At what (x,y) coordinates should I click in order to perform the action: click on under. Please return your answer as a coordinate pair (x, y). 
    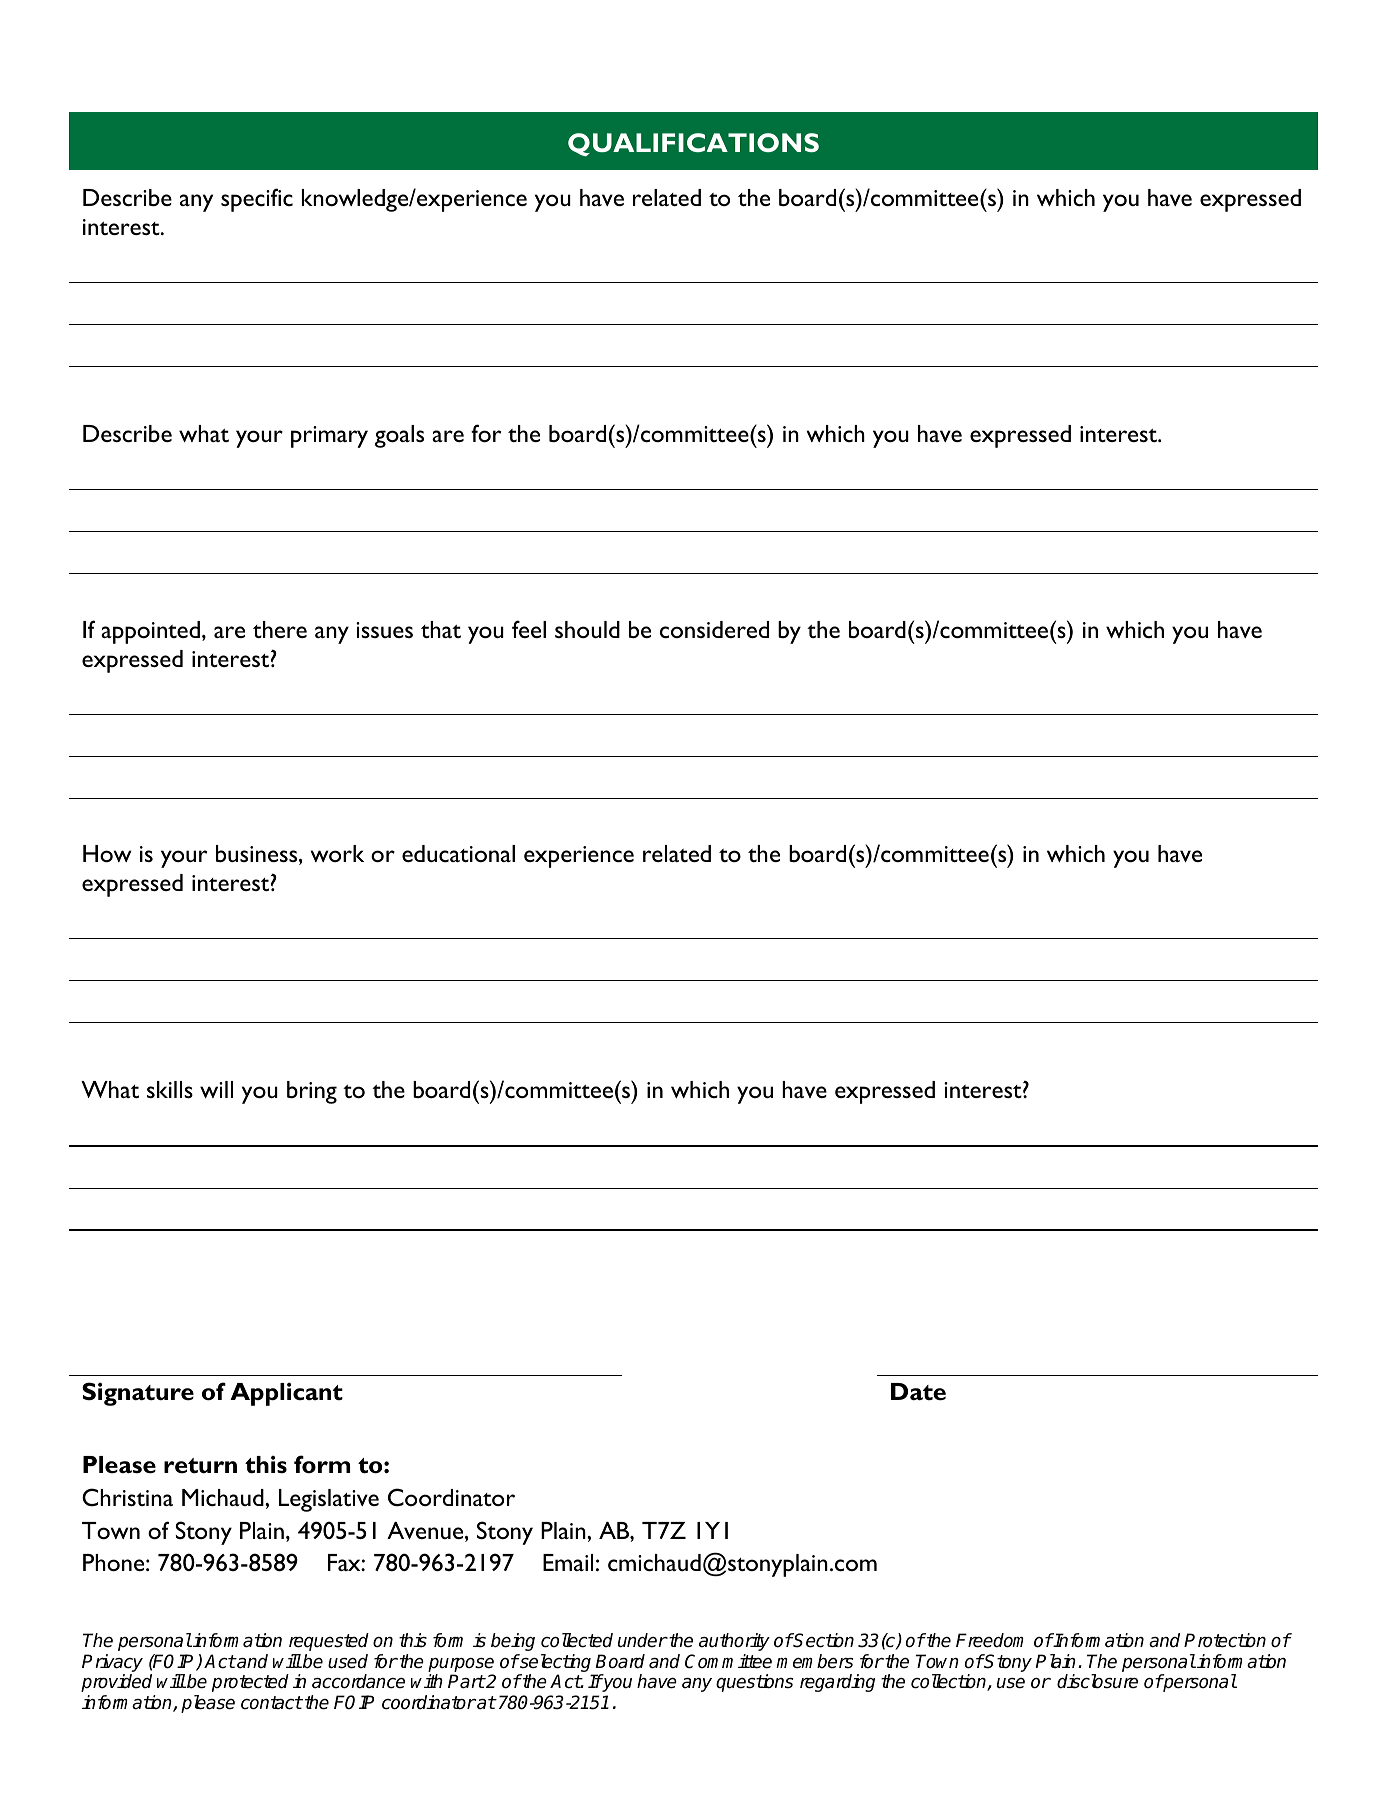
    Looking at the image, I should click on (642, 1640).
